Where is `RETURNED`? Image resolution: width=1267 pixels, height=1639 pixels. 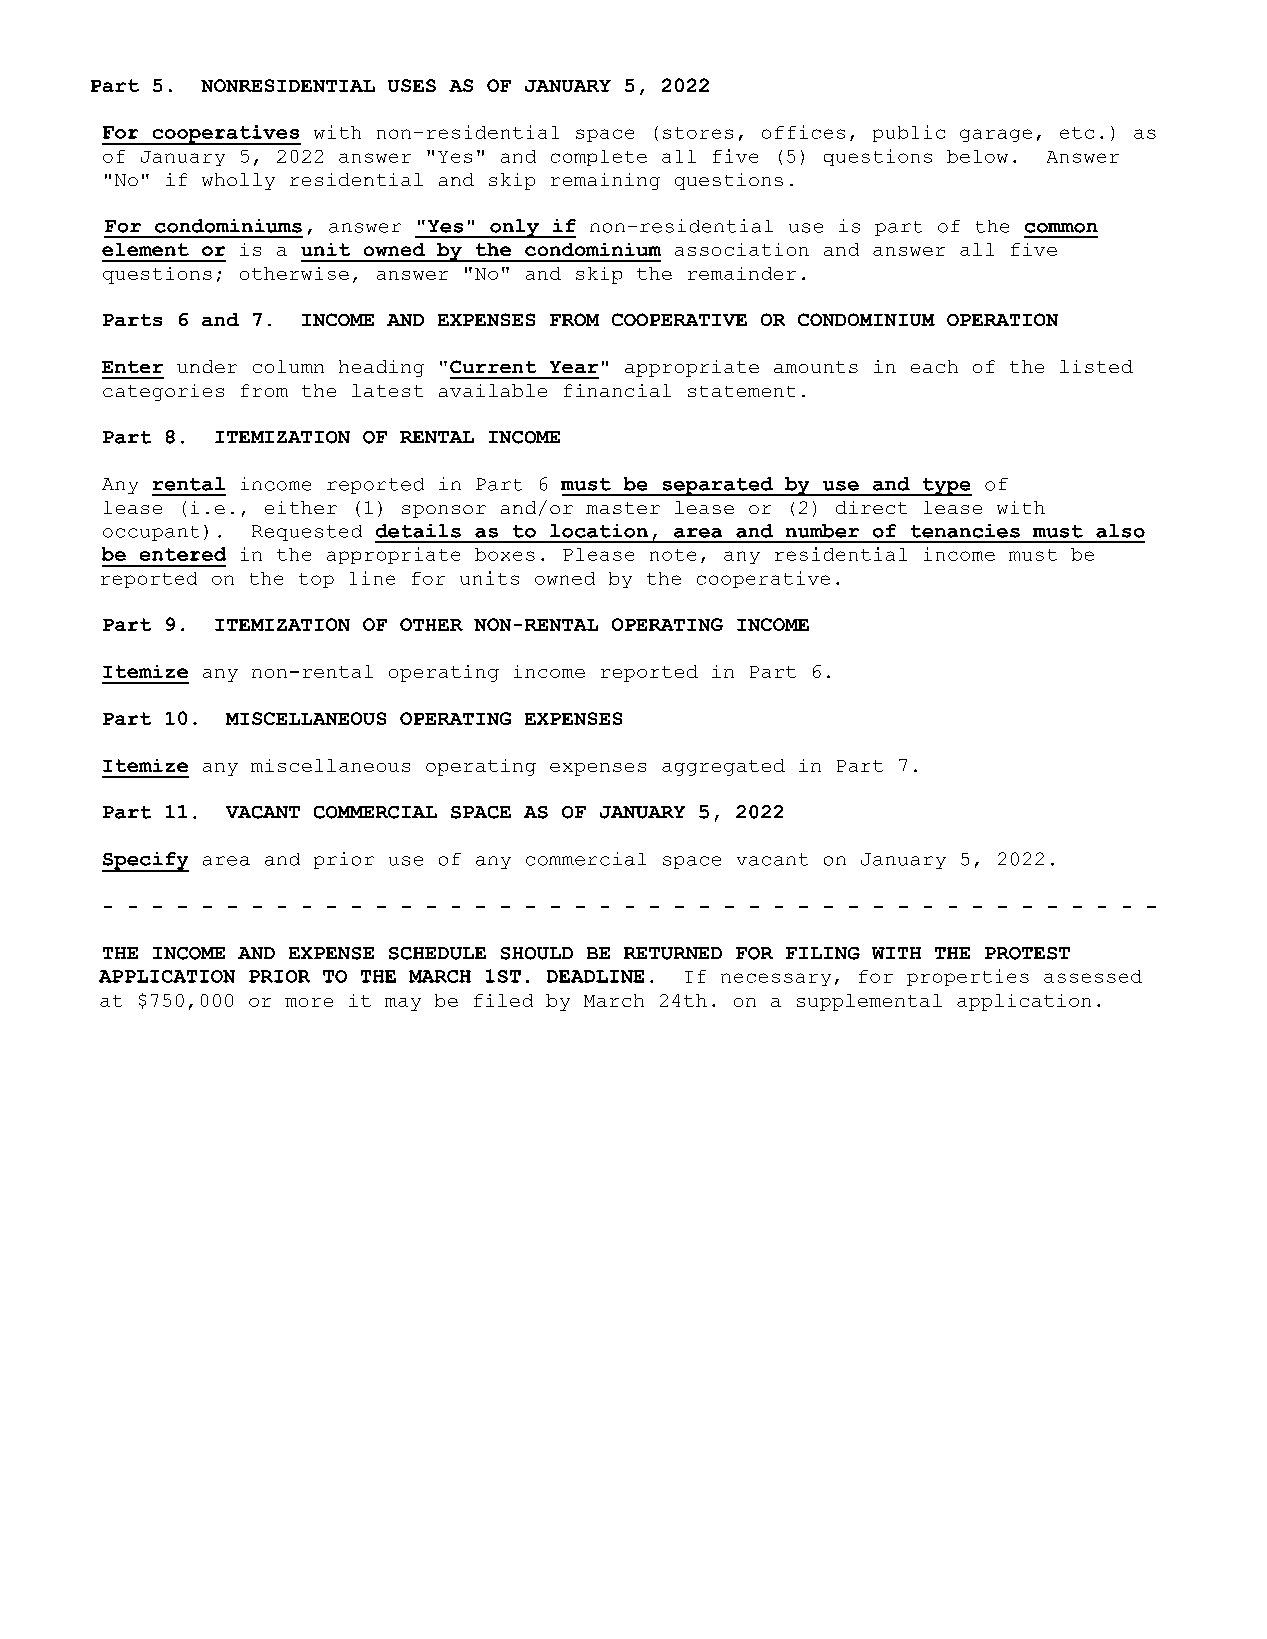 RETURNED is located at coordinates (673, 953).
